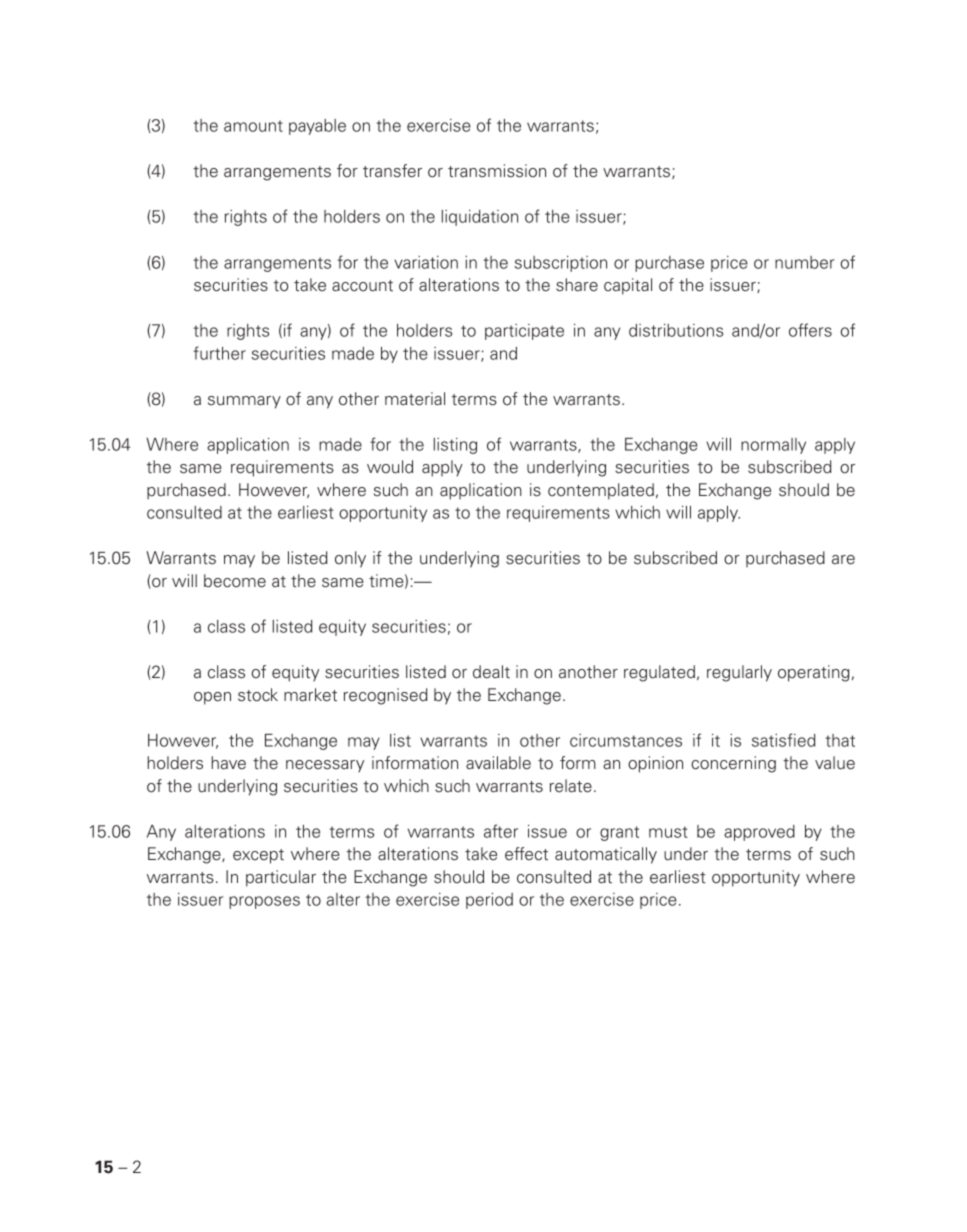 This page has height=1232, width=967. What do you see at coordinates (350, 559) in the page?
I see `only` at bounding box center [350, 559].
